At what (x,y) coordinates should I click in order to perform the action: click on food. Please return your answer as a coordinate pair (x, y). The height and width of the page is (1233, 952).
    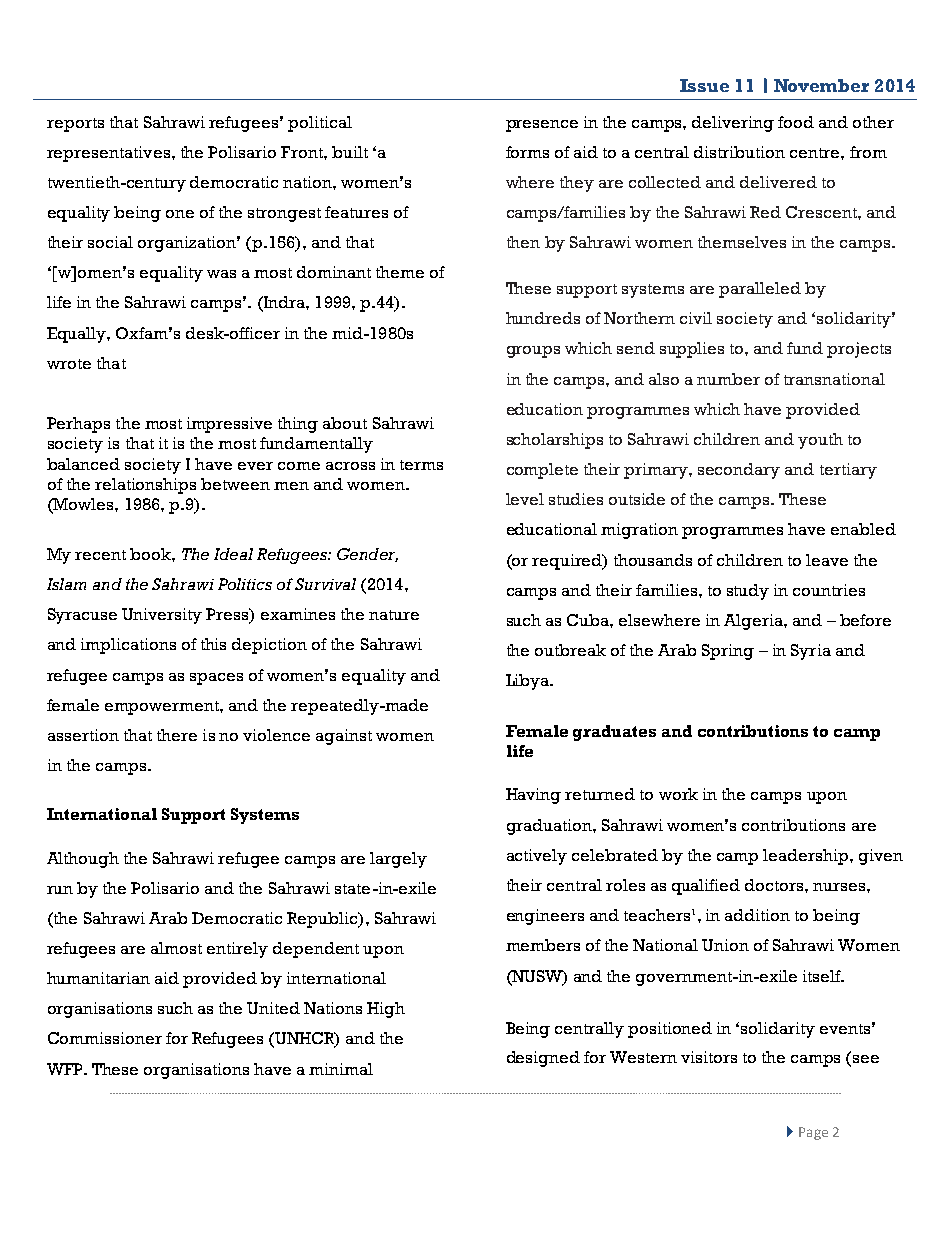
    Looking at the image, I should click on (796, 122).
